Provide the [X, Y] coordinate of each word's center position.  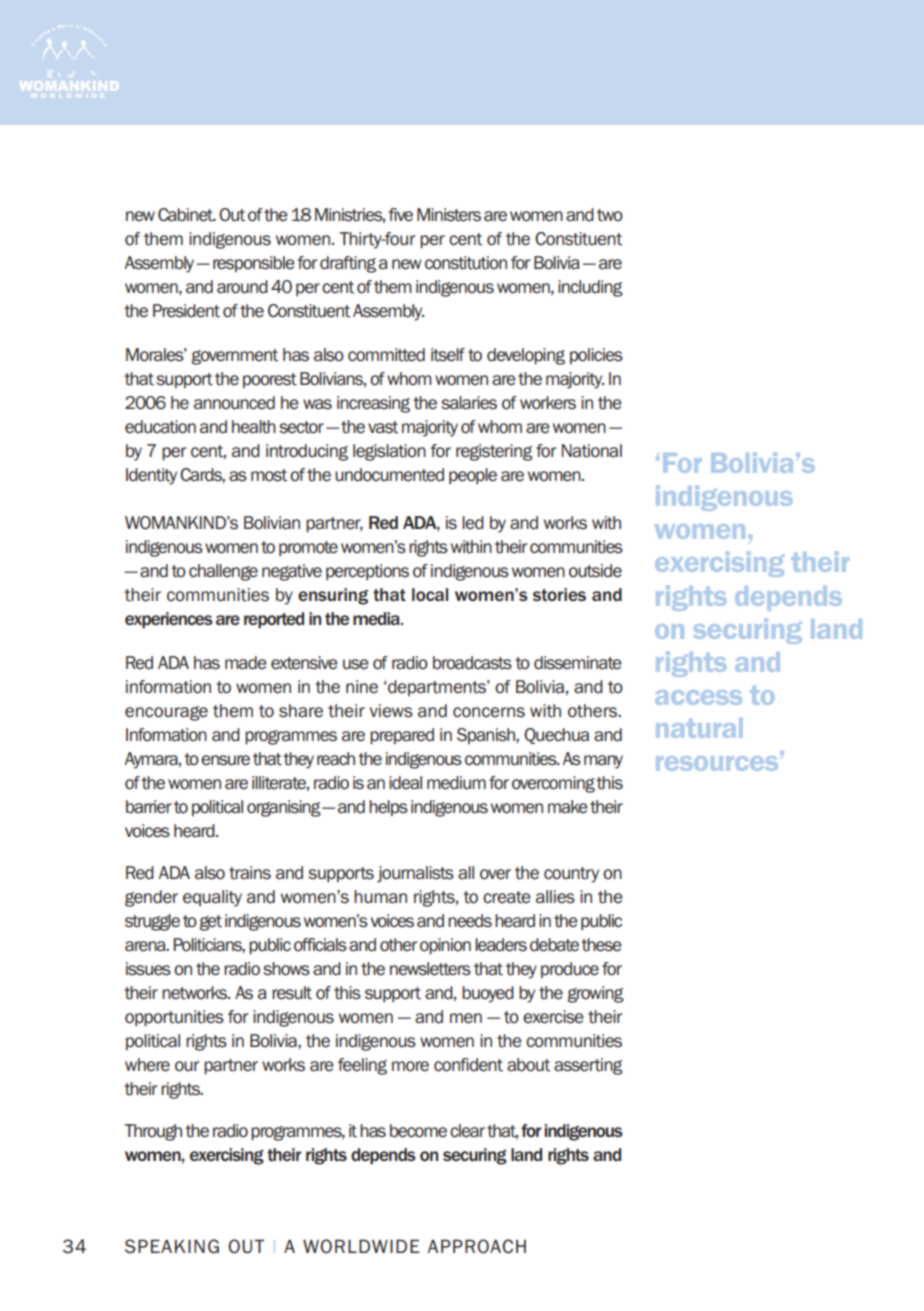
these [601, 945]
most [269, 475]
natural [699, 728]
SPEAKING [172, 1246]
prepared [402, 736]
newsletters [430, 969]
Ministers [449, 215]
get [211, 923]
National [592, 451]
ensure [225, 760]
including [590, 288]
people [473, 476]
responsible [254, 264]
